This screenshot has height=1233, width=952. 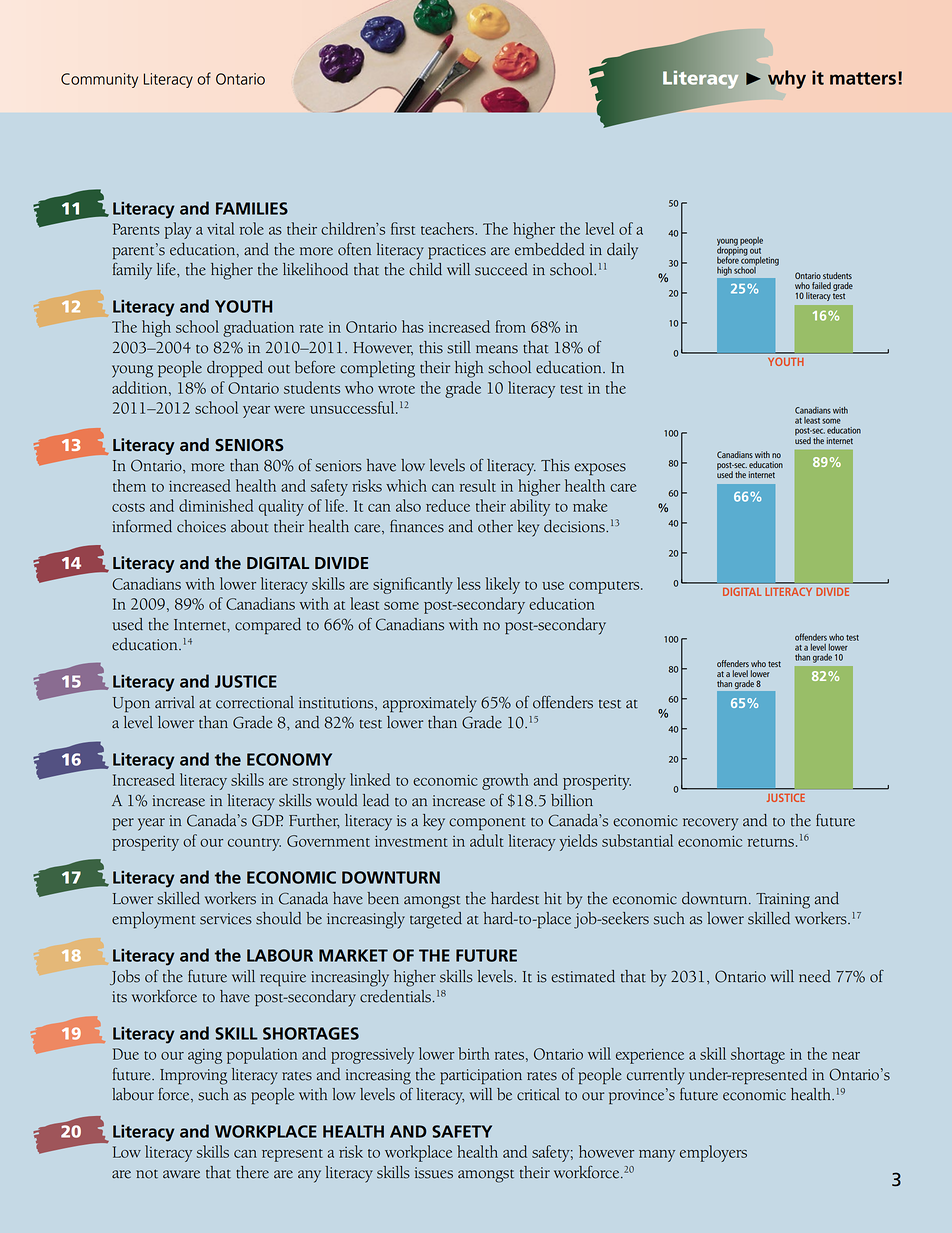 I want to click on issues, so click(x=434, y=1173).
